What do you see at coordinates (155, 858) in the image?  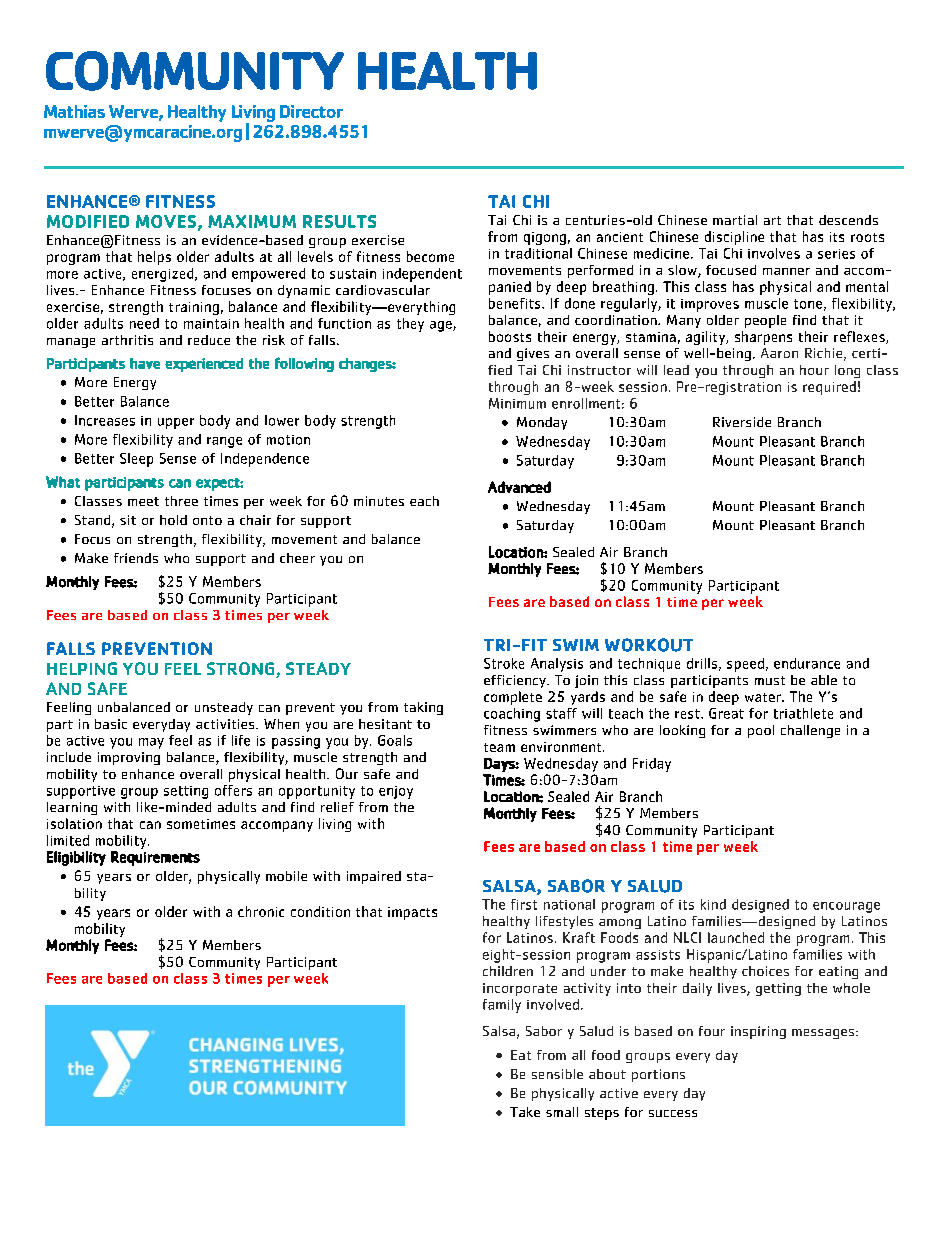 I see `Requirements` at bounding box center [155, 858].
